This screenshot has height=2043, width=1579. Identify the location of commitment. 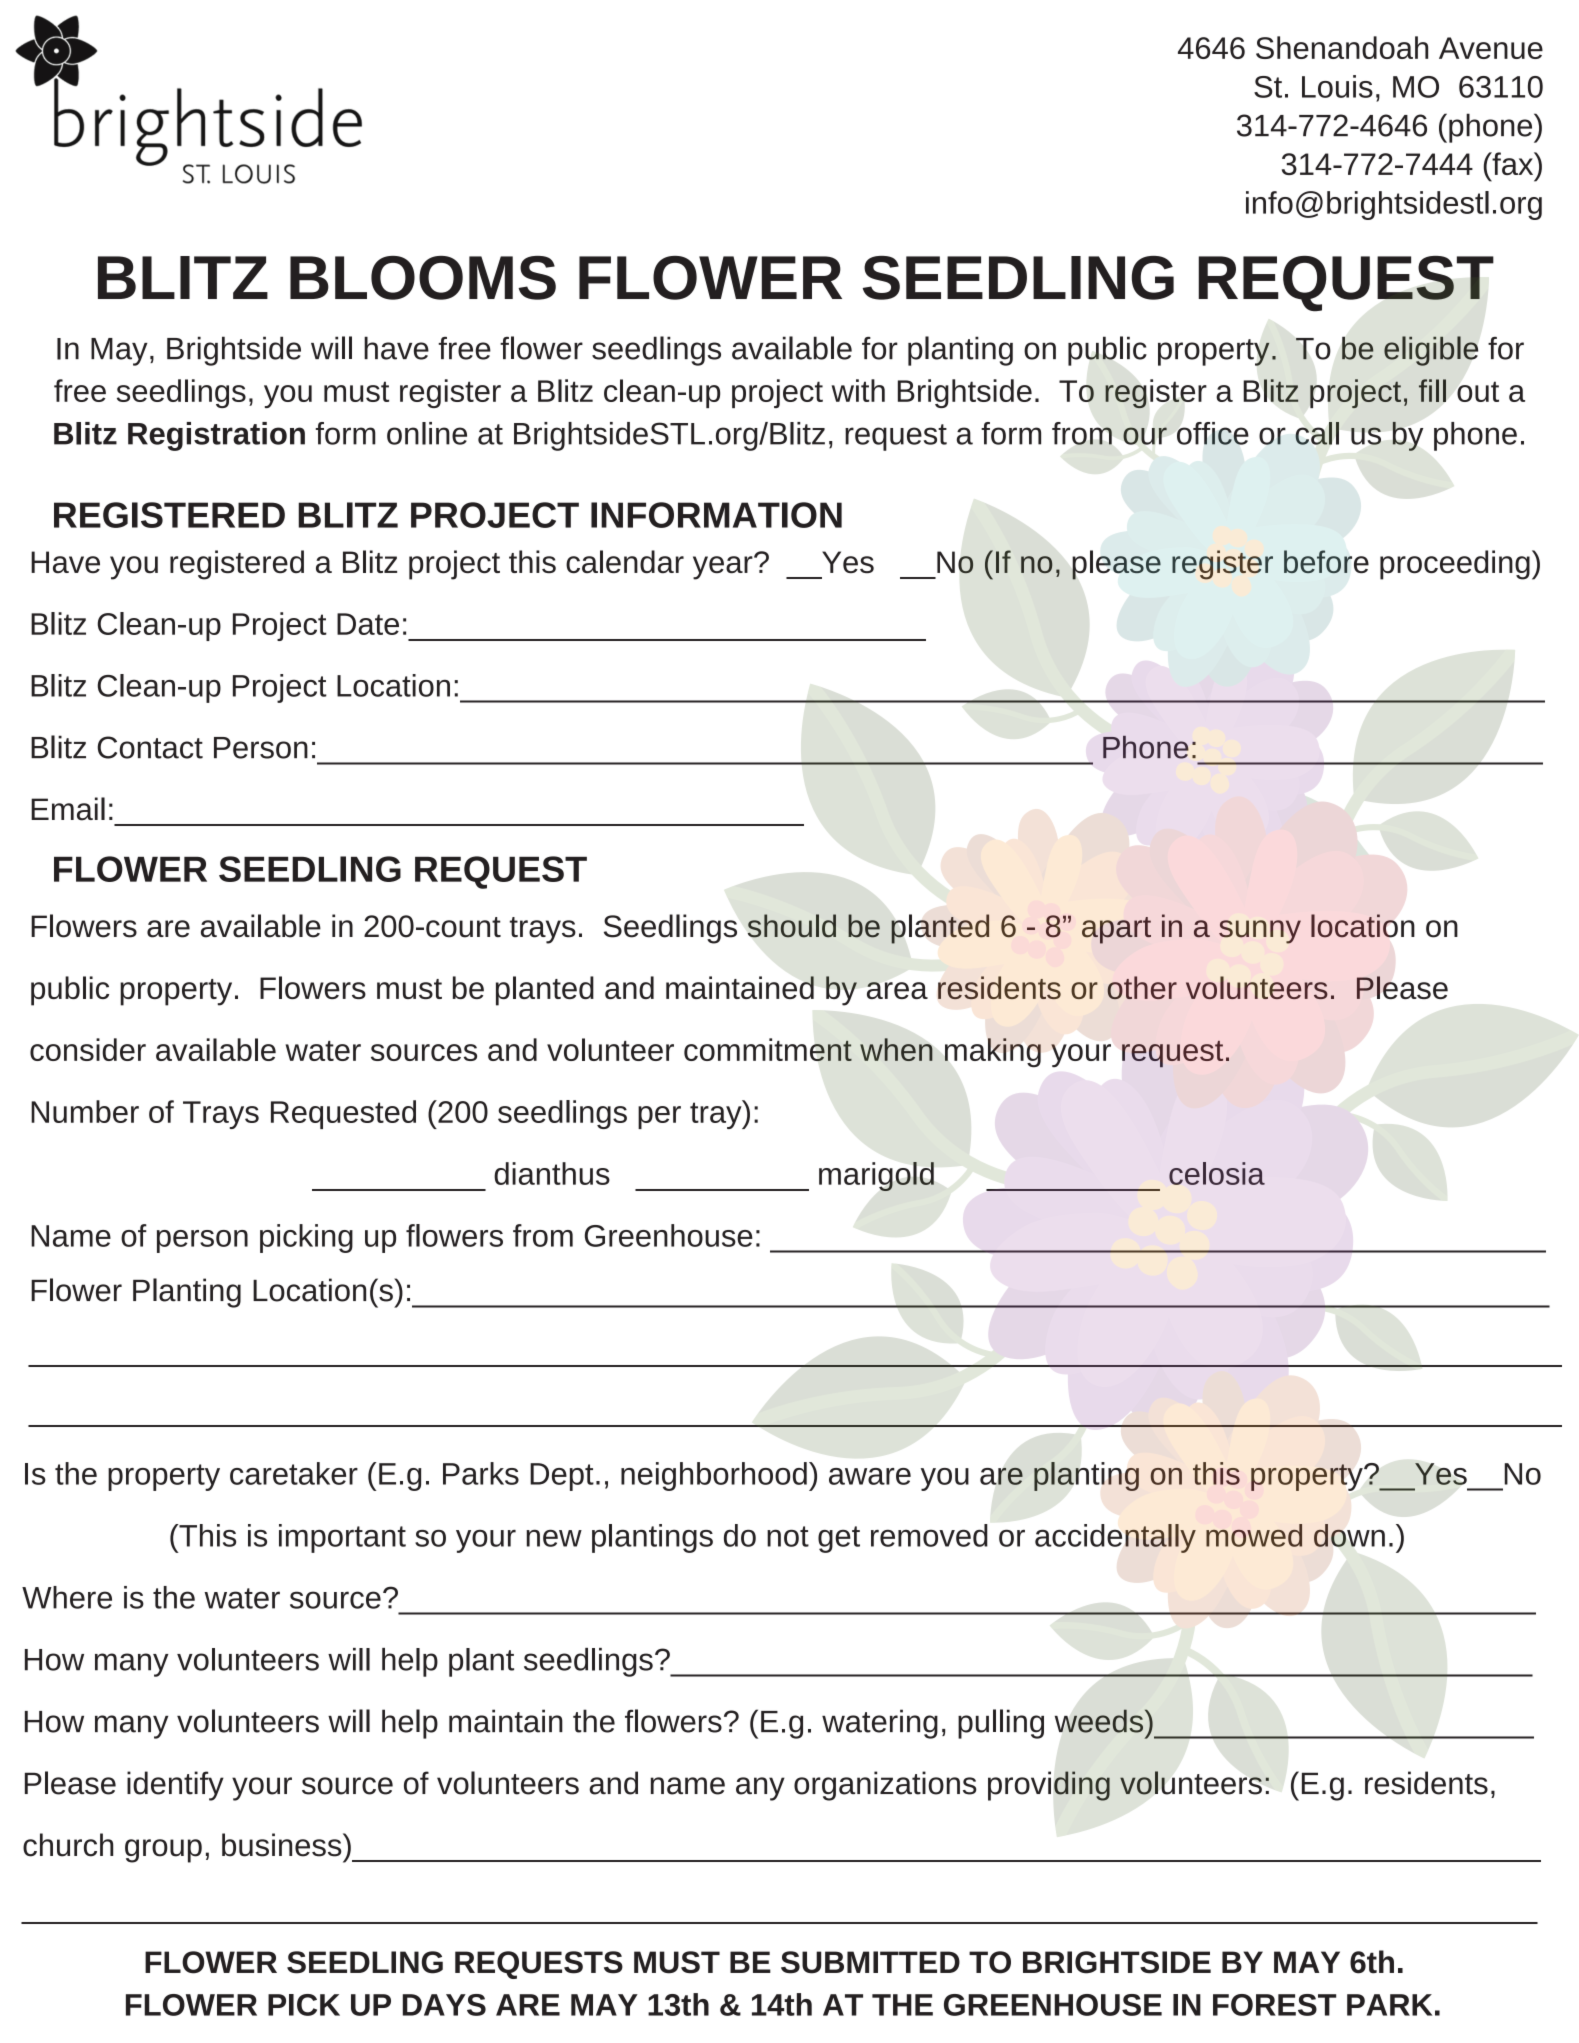
(768, 1049).
